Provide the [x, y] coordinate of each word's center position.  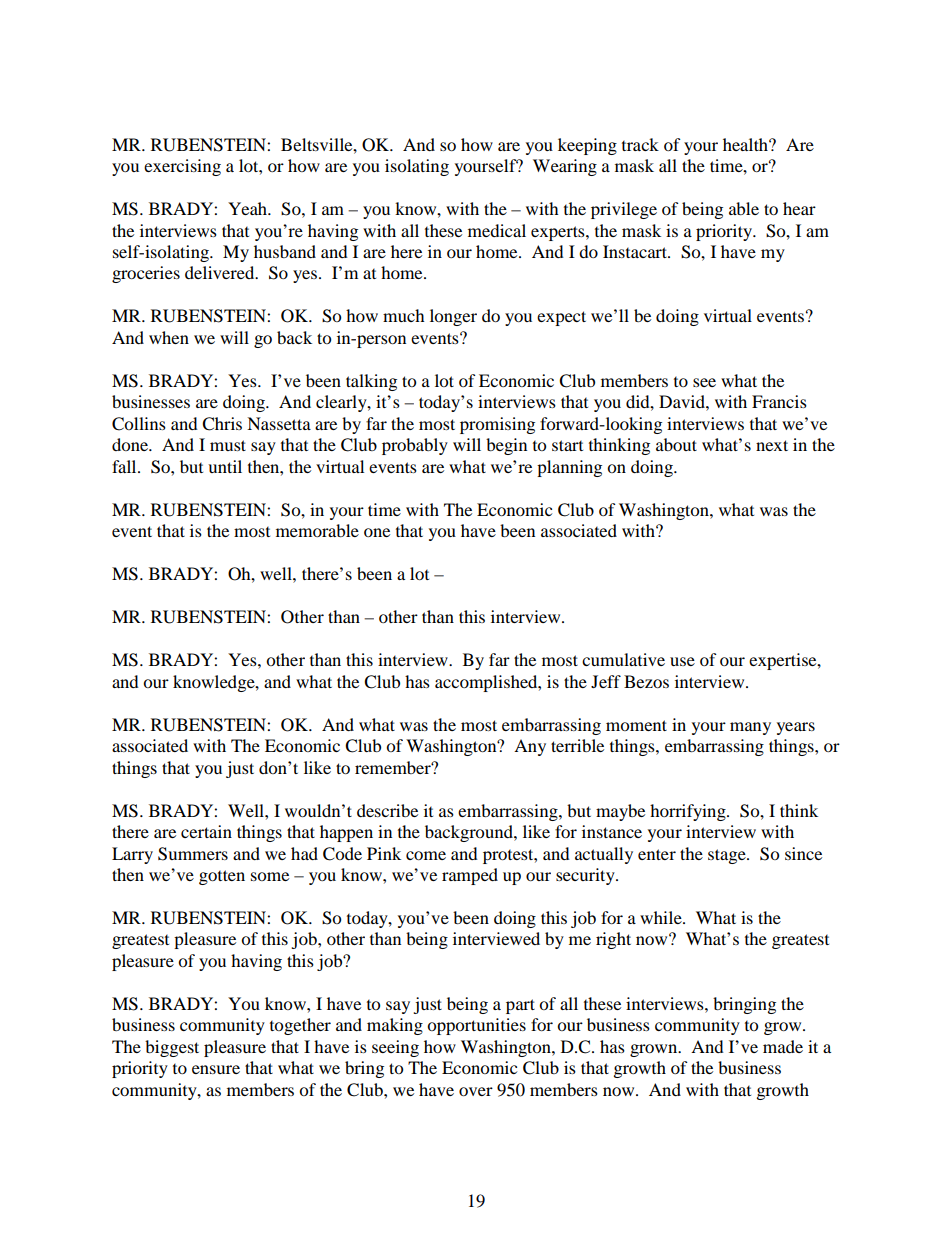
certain [206, 831]
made [783, 1046]
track [640, 144]
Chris [222, 424]
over [476, 1091]
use [682, 661]
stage [728, 856]
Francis [779, 401]
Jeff [606, 681]
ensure [216, 1069]
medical [497, 230]
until [225, 466]
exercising [182, 167]
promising [497, 425]
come [426, 855]
